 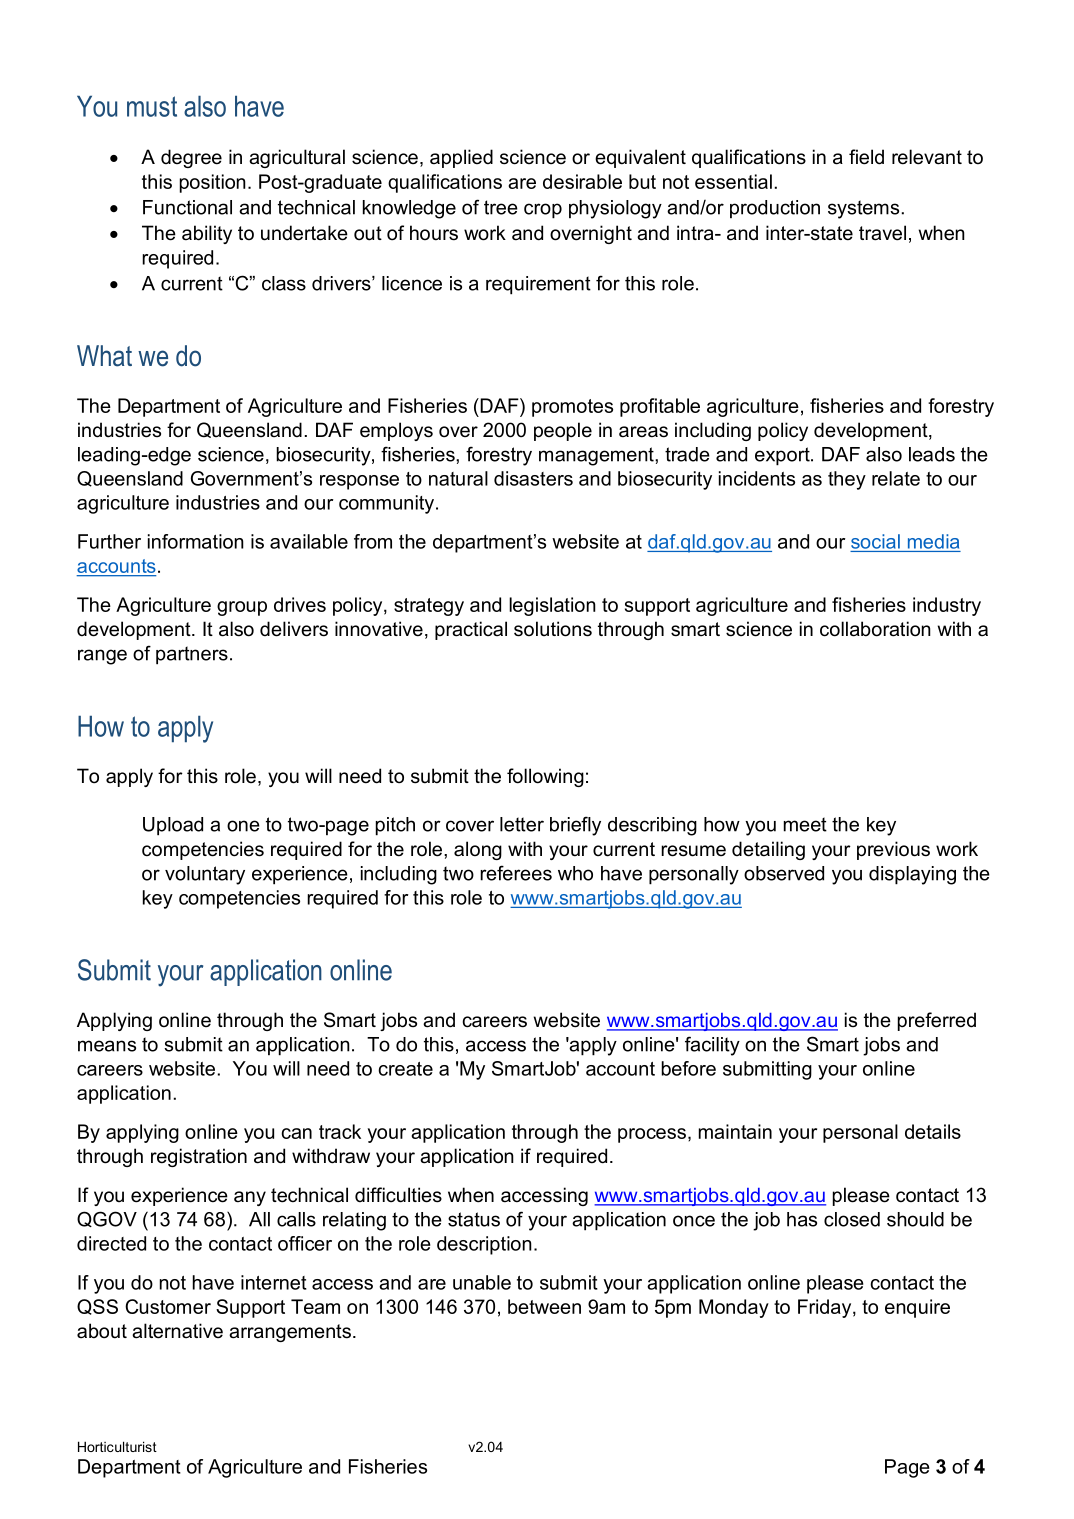 I want to click on registration, so click(x=199, y=1157).
